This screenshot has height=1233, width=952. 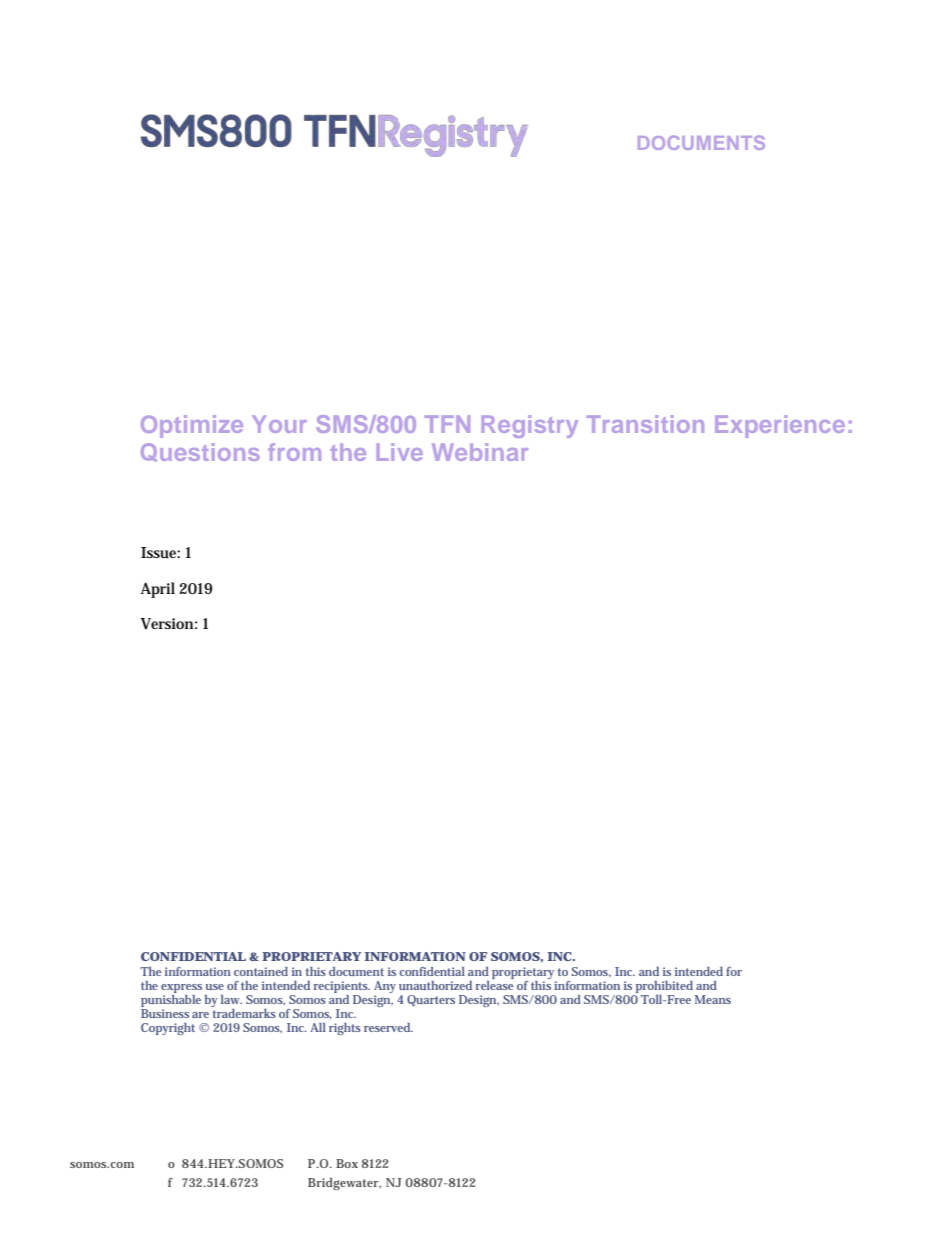 What do you see at coordinates (495, 984) in the screenshot?
I see `release` at bounding box center [495, 984].
